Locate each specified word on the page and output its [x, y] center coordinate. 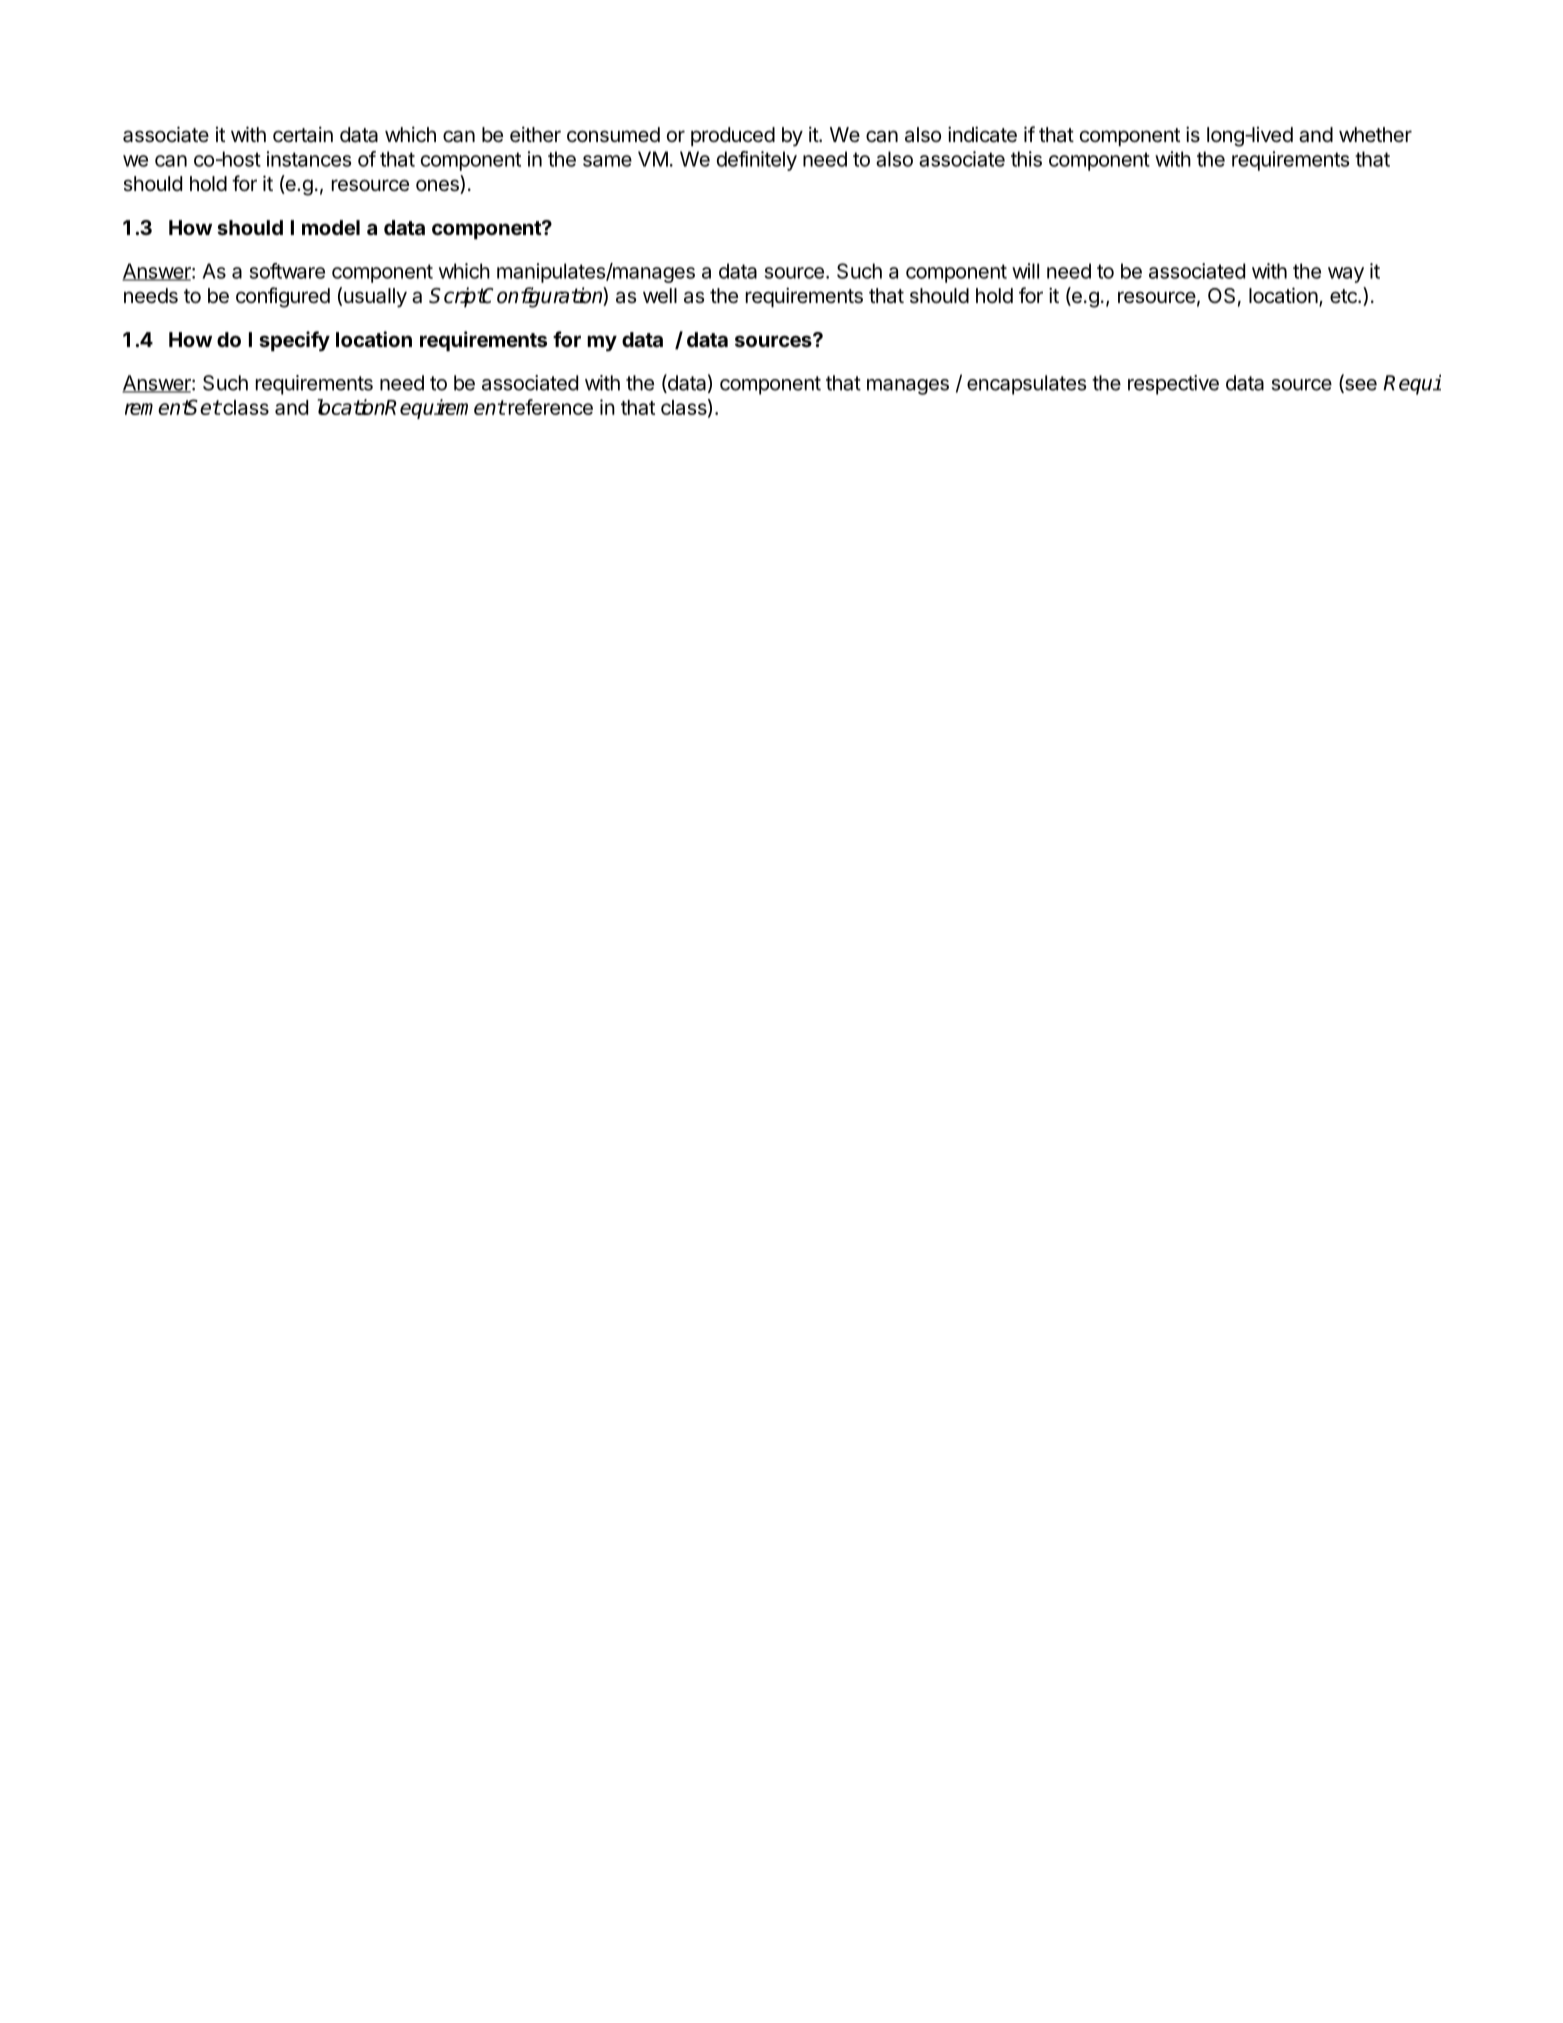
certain [303, 134]
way [1346, 275]
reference [549, 407]
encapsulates [1026, 385]
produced [733, 136]
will [1025, 271]
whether [1375, 134]
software [287, 271]
